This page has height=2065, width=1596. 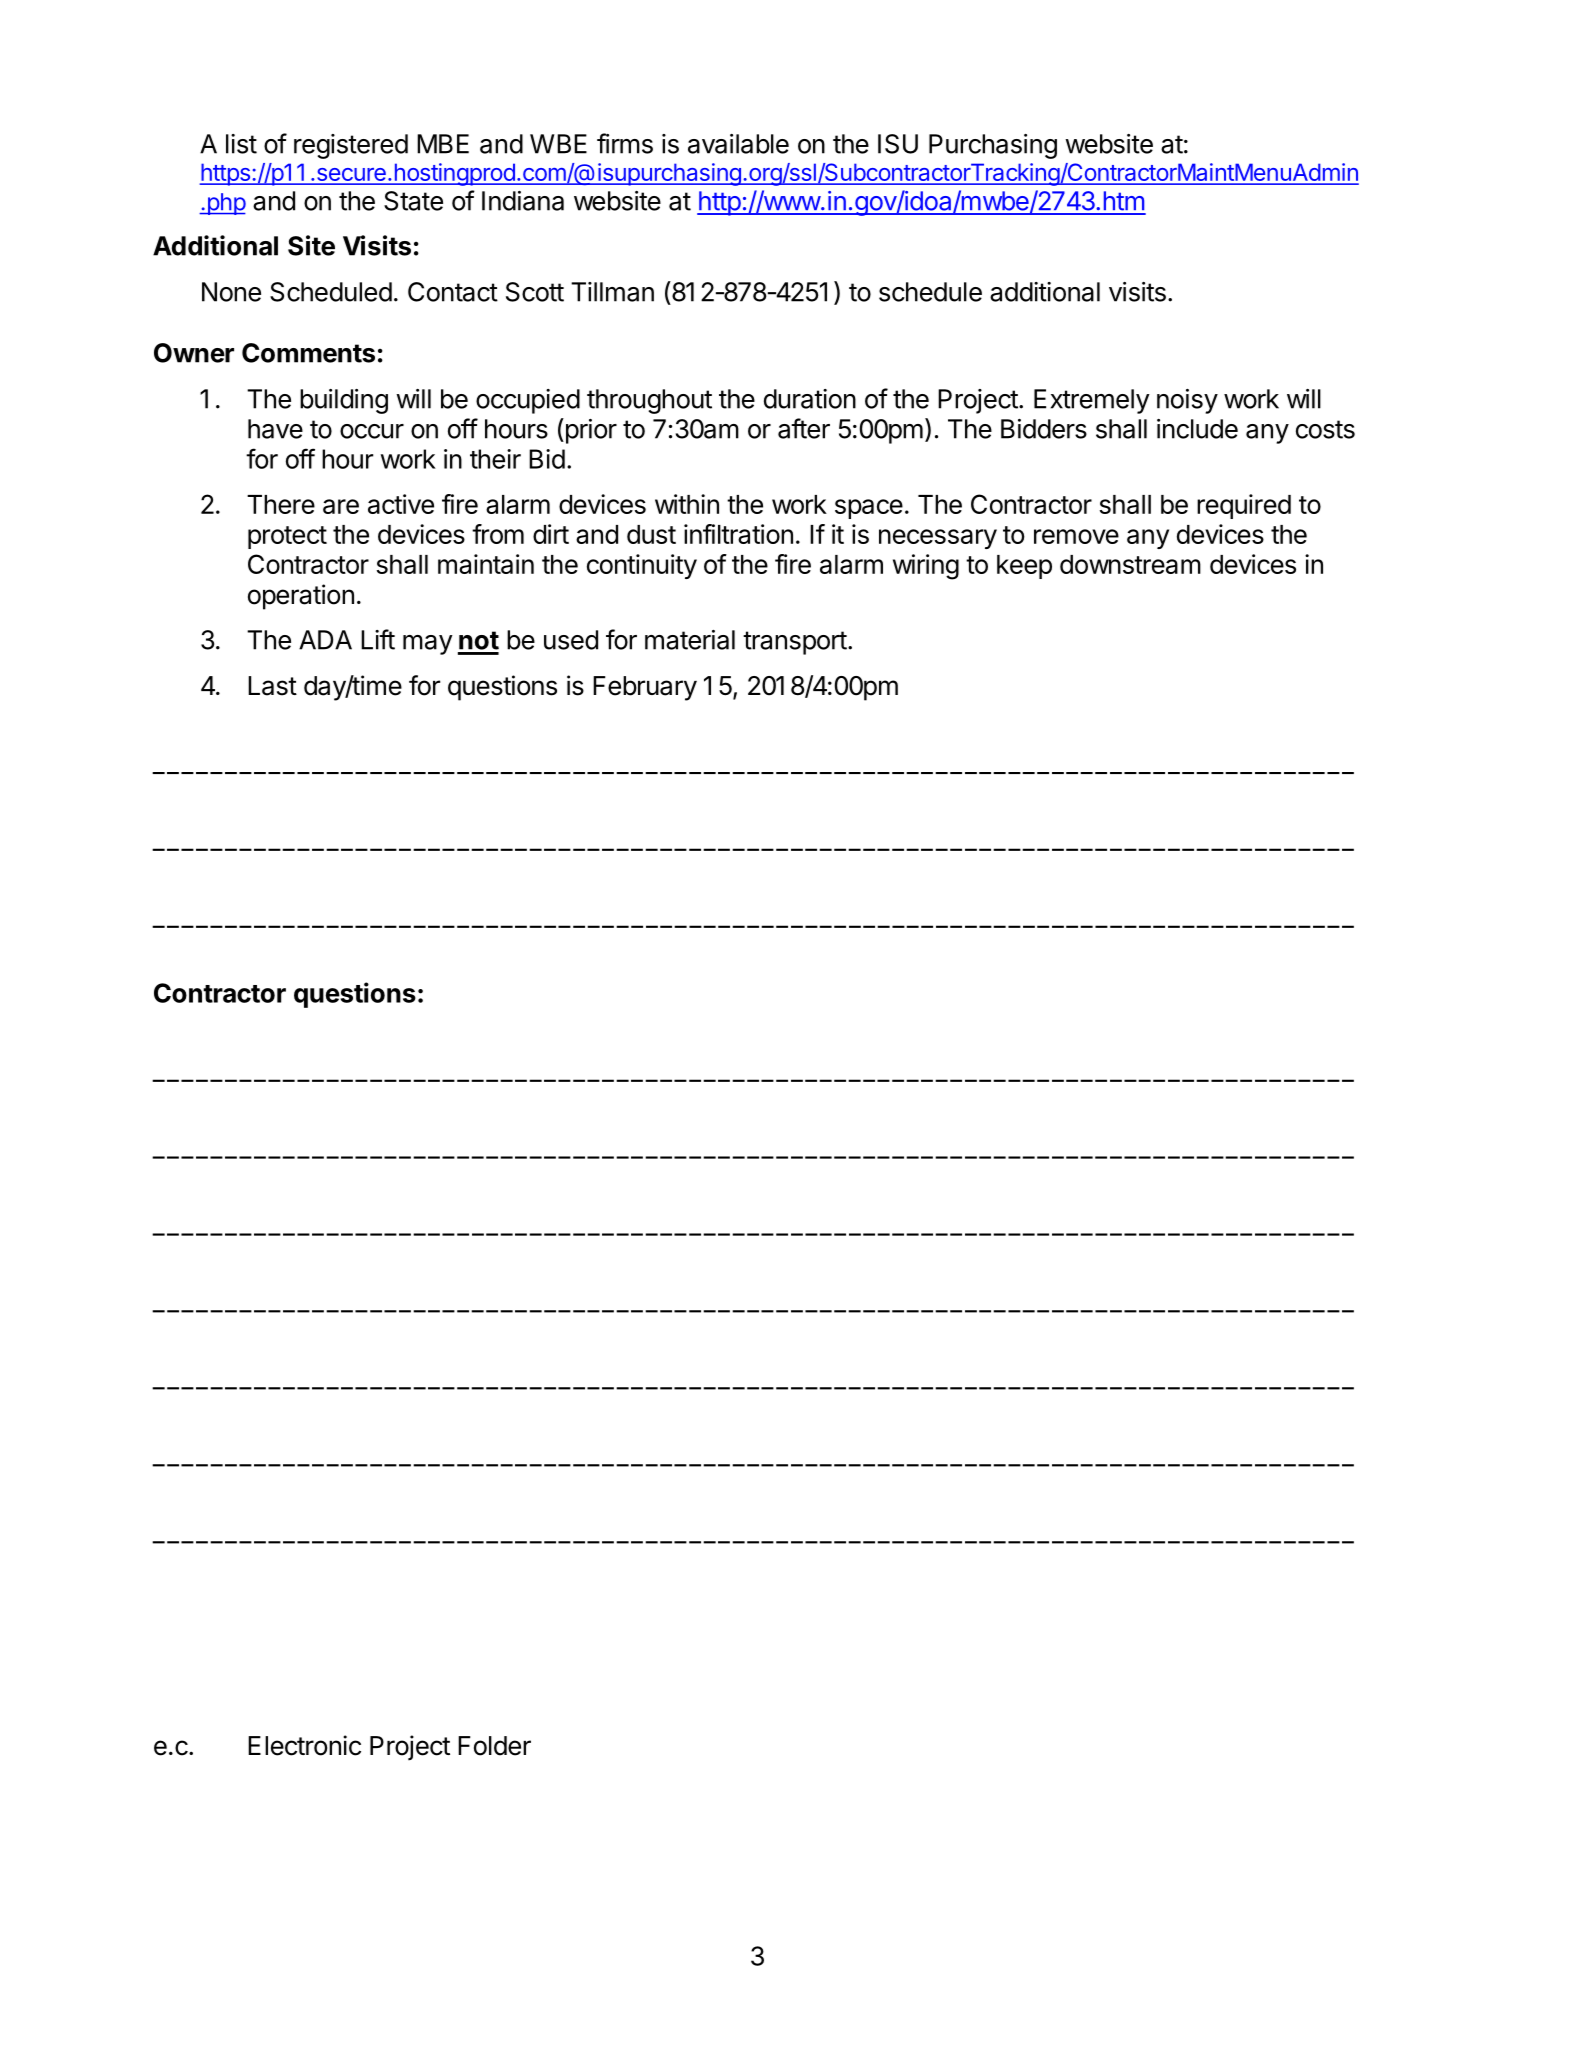 I want to click on available, so click(x=738, y=144).
